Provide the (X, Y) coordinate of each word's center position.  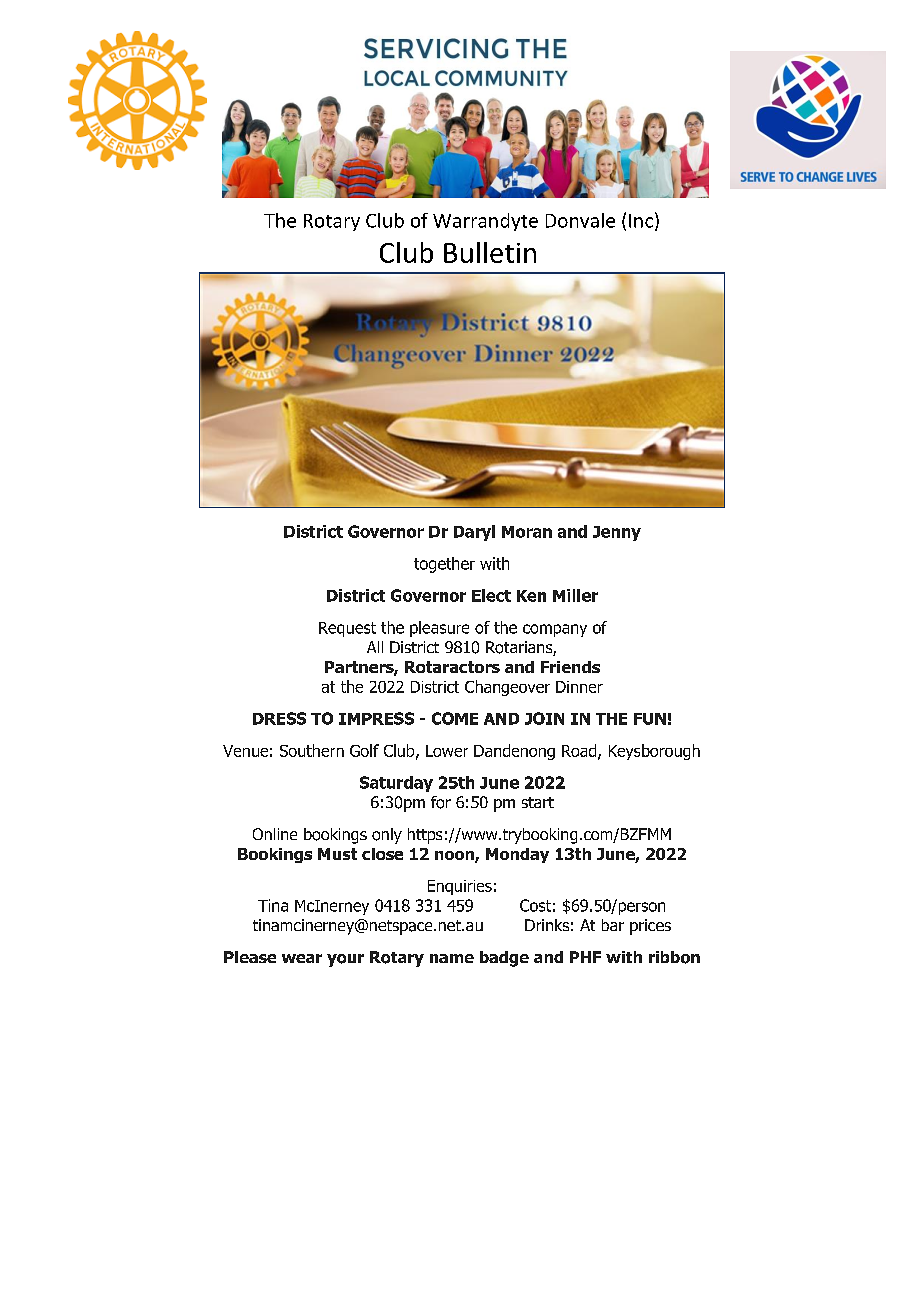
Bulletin (490, 252)
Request (347, 629)
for (441, 802)
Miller (575, 595)
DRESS (279, 718)
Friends (570, 667)
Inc (641, 221)
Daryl (474, 533)
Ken (531, 596)
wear (302, 958)
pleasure (439, 629)
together (444, 565)
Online (275, 834)
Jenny (617, 533)
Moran (527, 532)
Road (580, 751)
